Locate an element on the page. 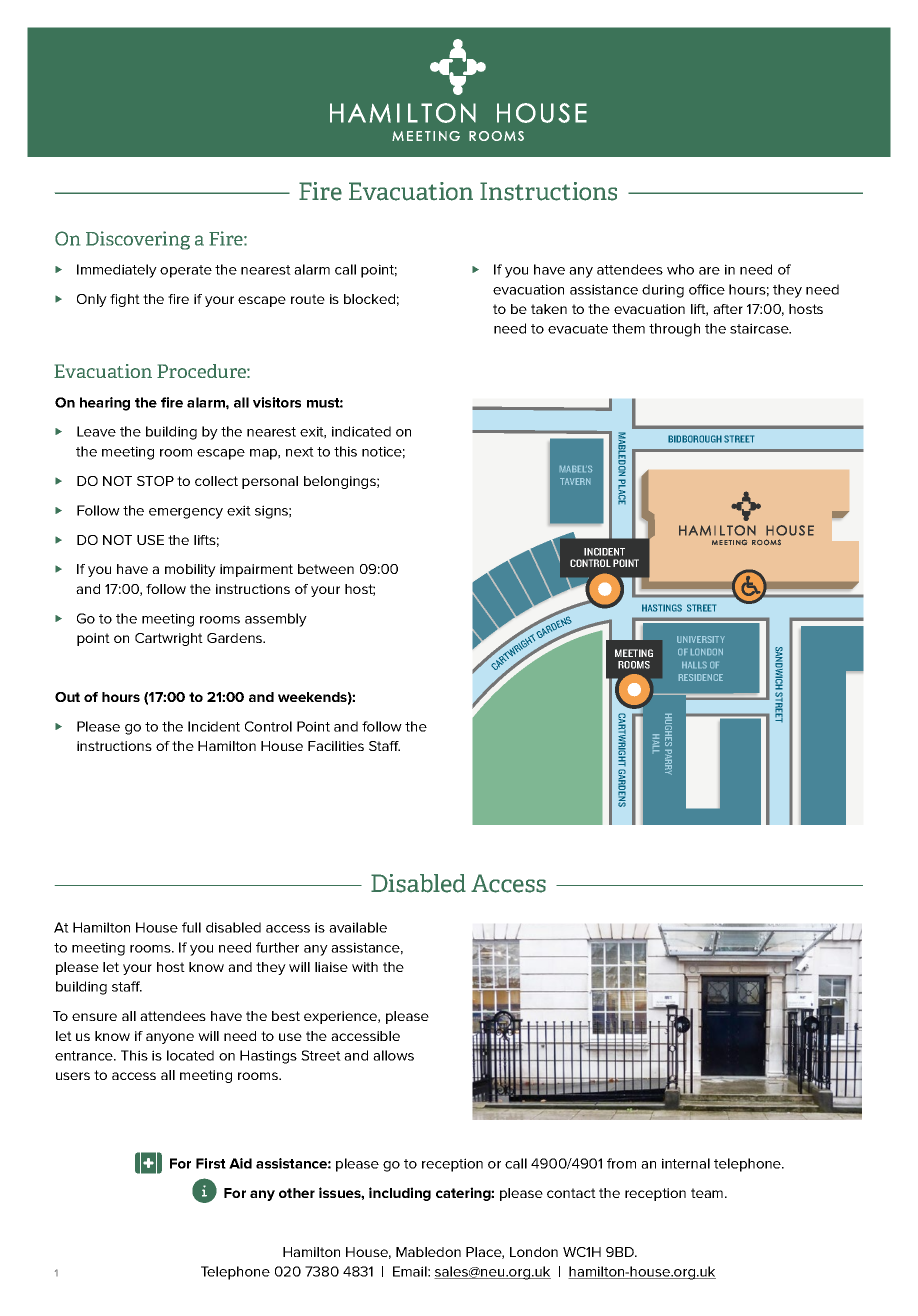 The height and width of the document is (1316, 918). RESIDENCE is located at coordinates (701, 677).
